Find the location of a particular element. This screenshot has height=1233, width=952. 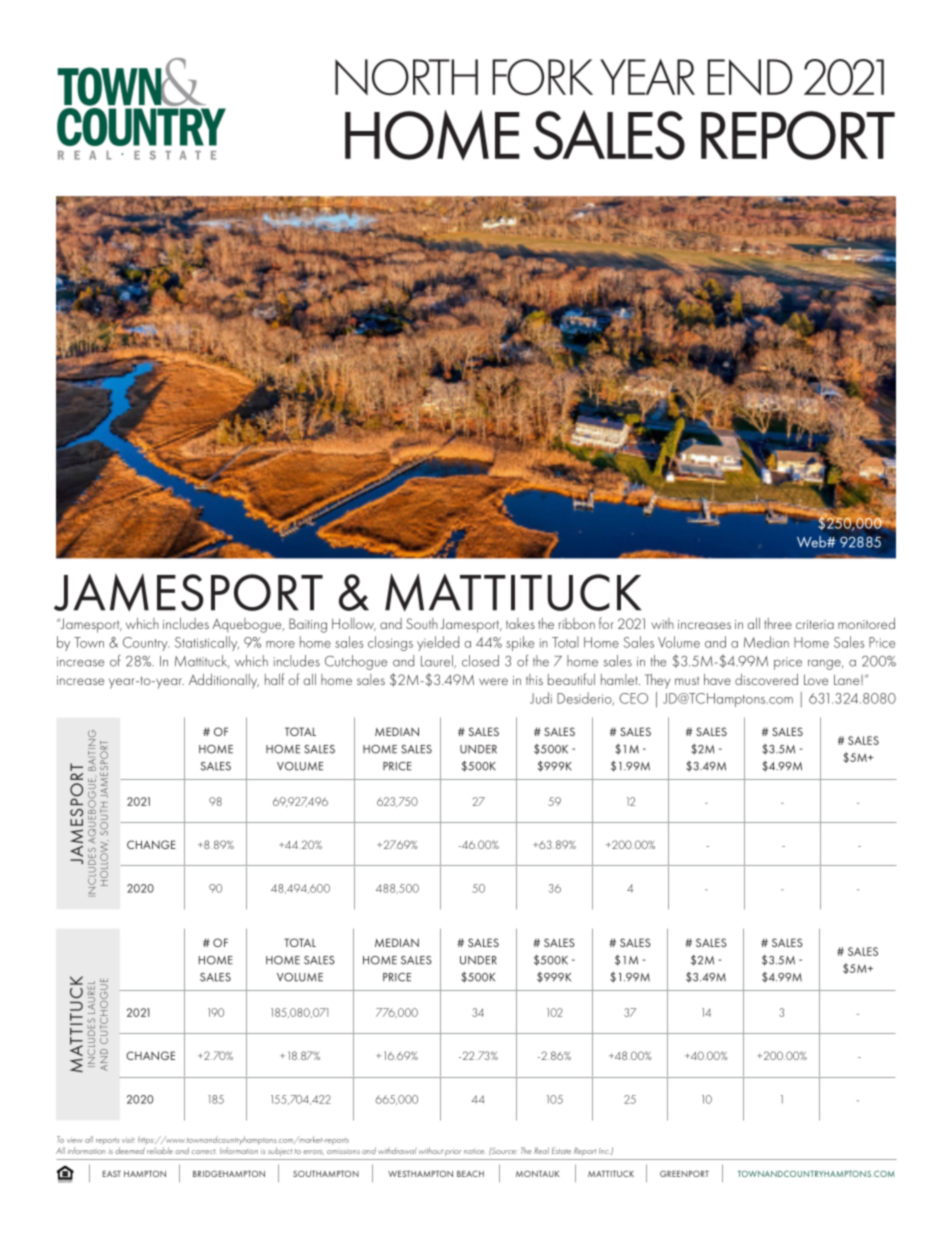

notice is located at coordinates (475, 1151).
